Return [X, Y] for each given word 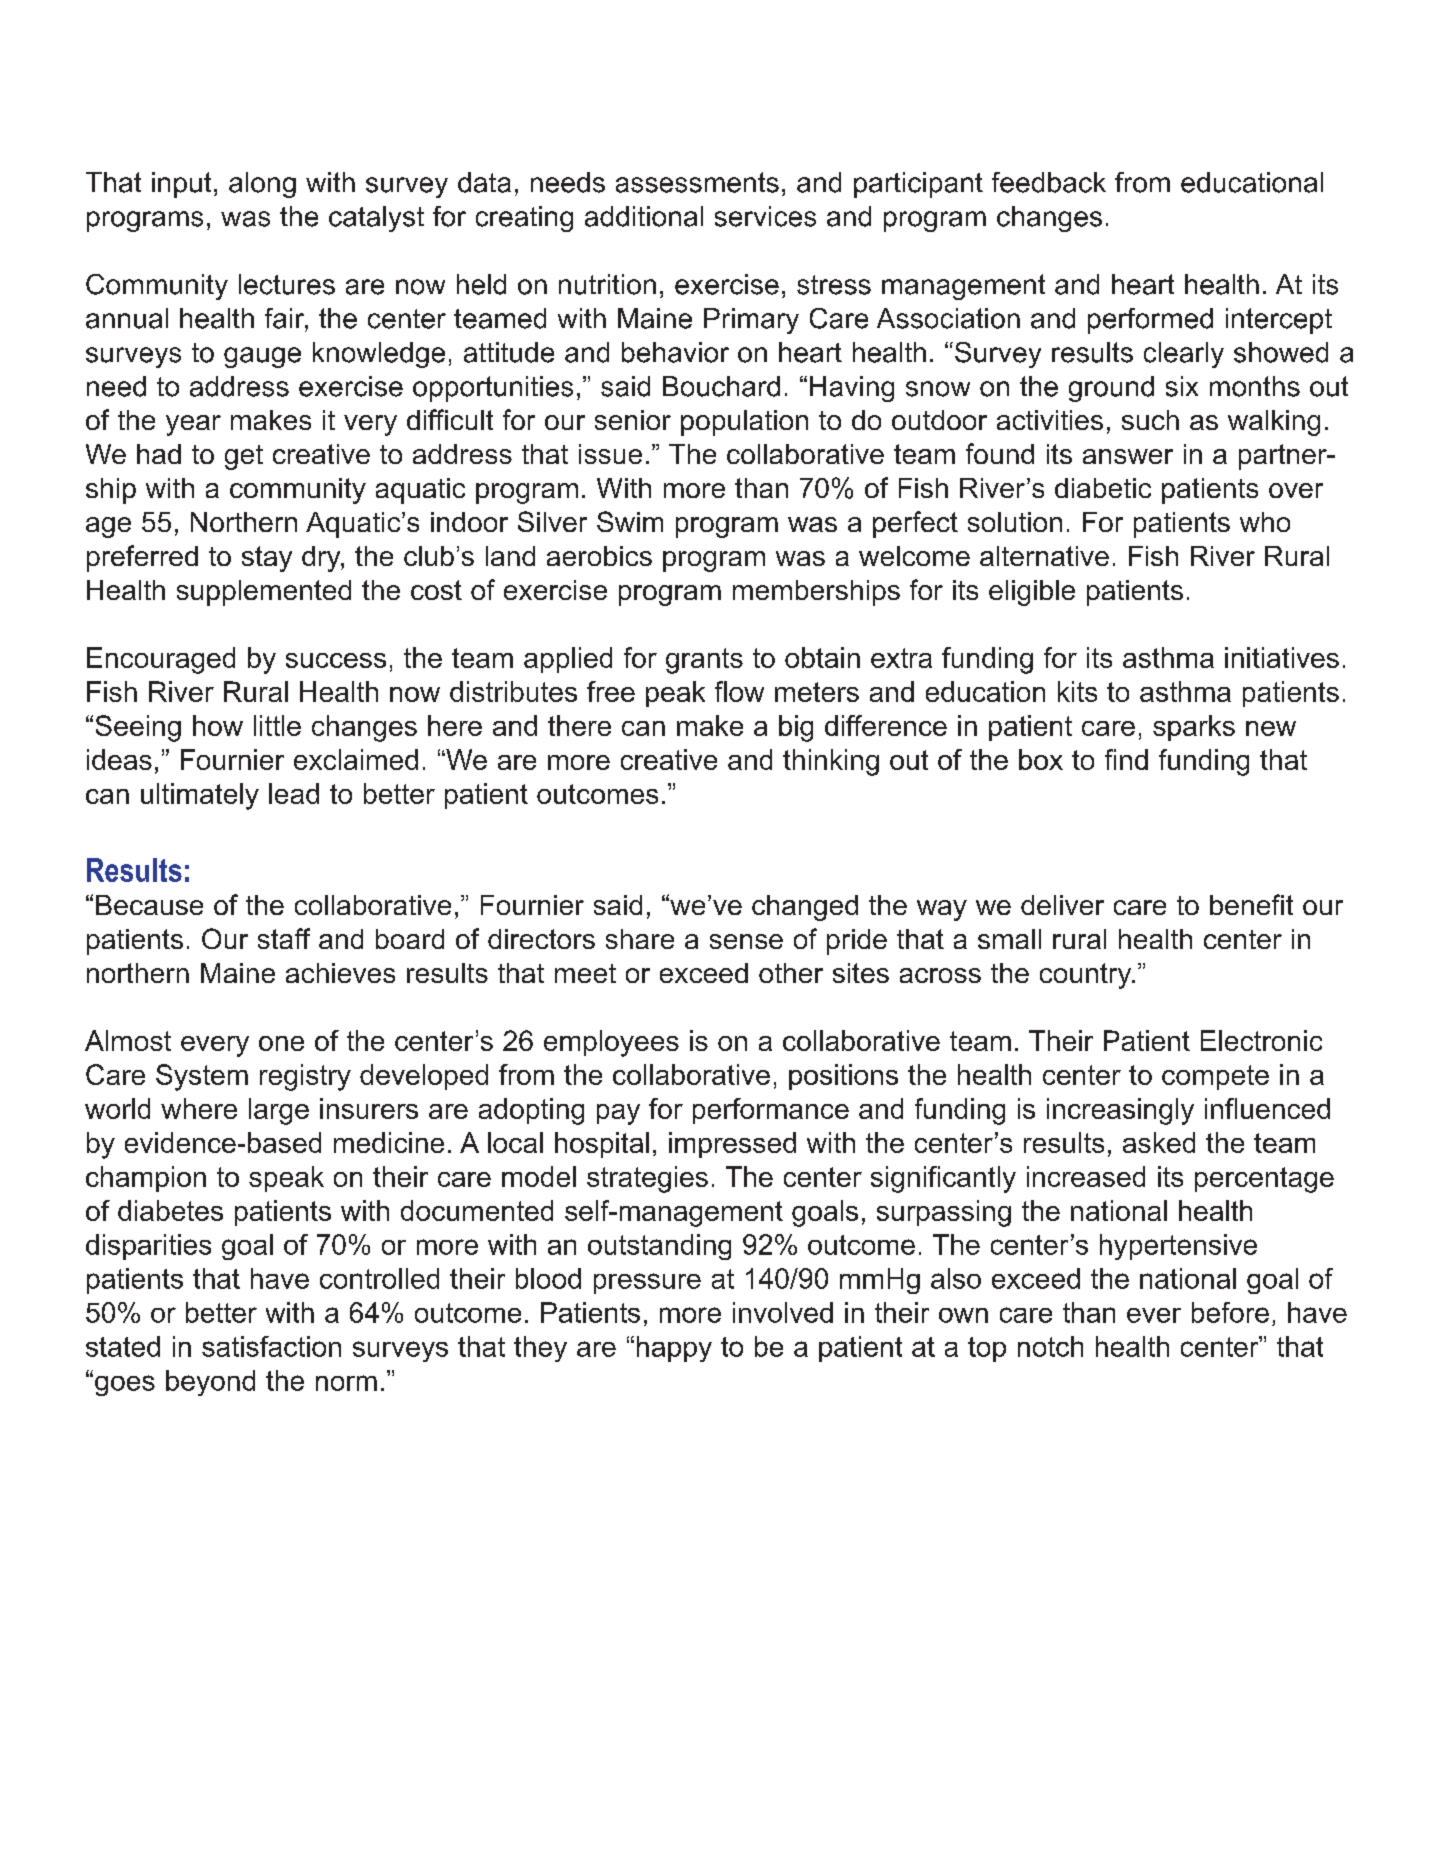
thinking [831, 762]
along [262, 185]
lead [294, 793]
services [765, 216]
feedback [1049, 182]
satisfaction [271, 1346]
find [1126, 759]
